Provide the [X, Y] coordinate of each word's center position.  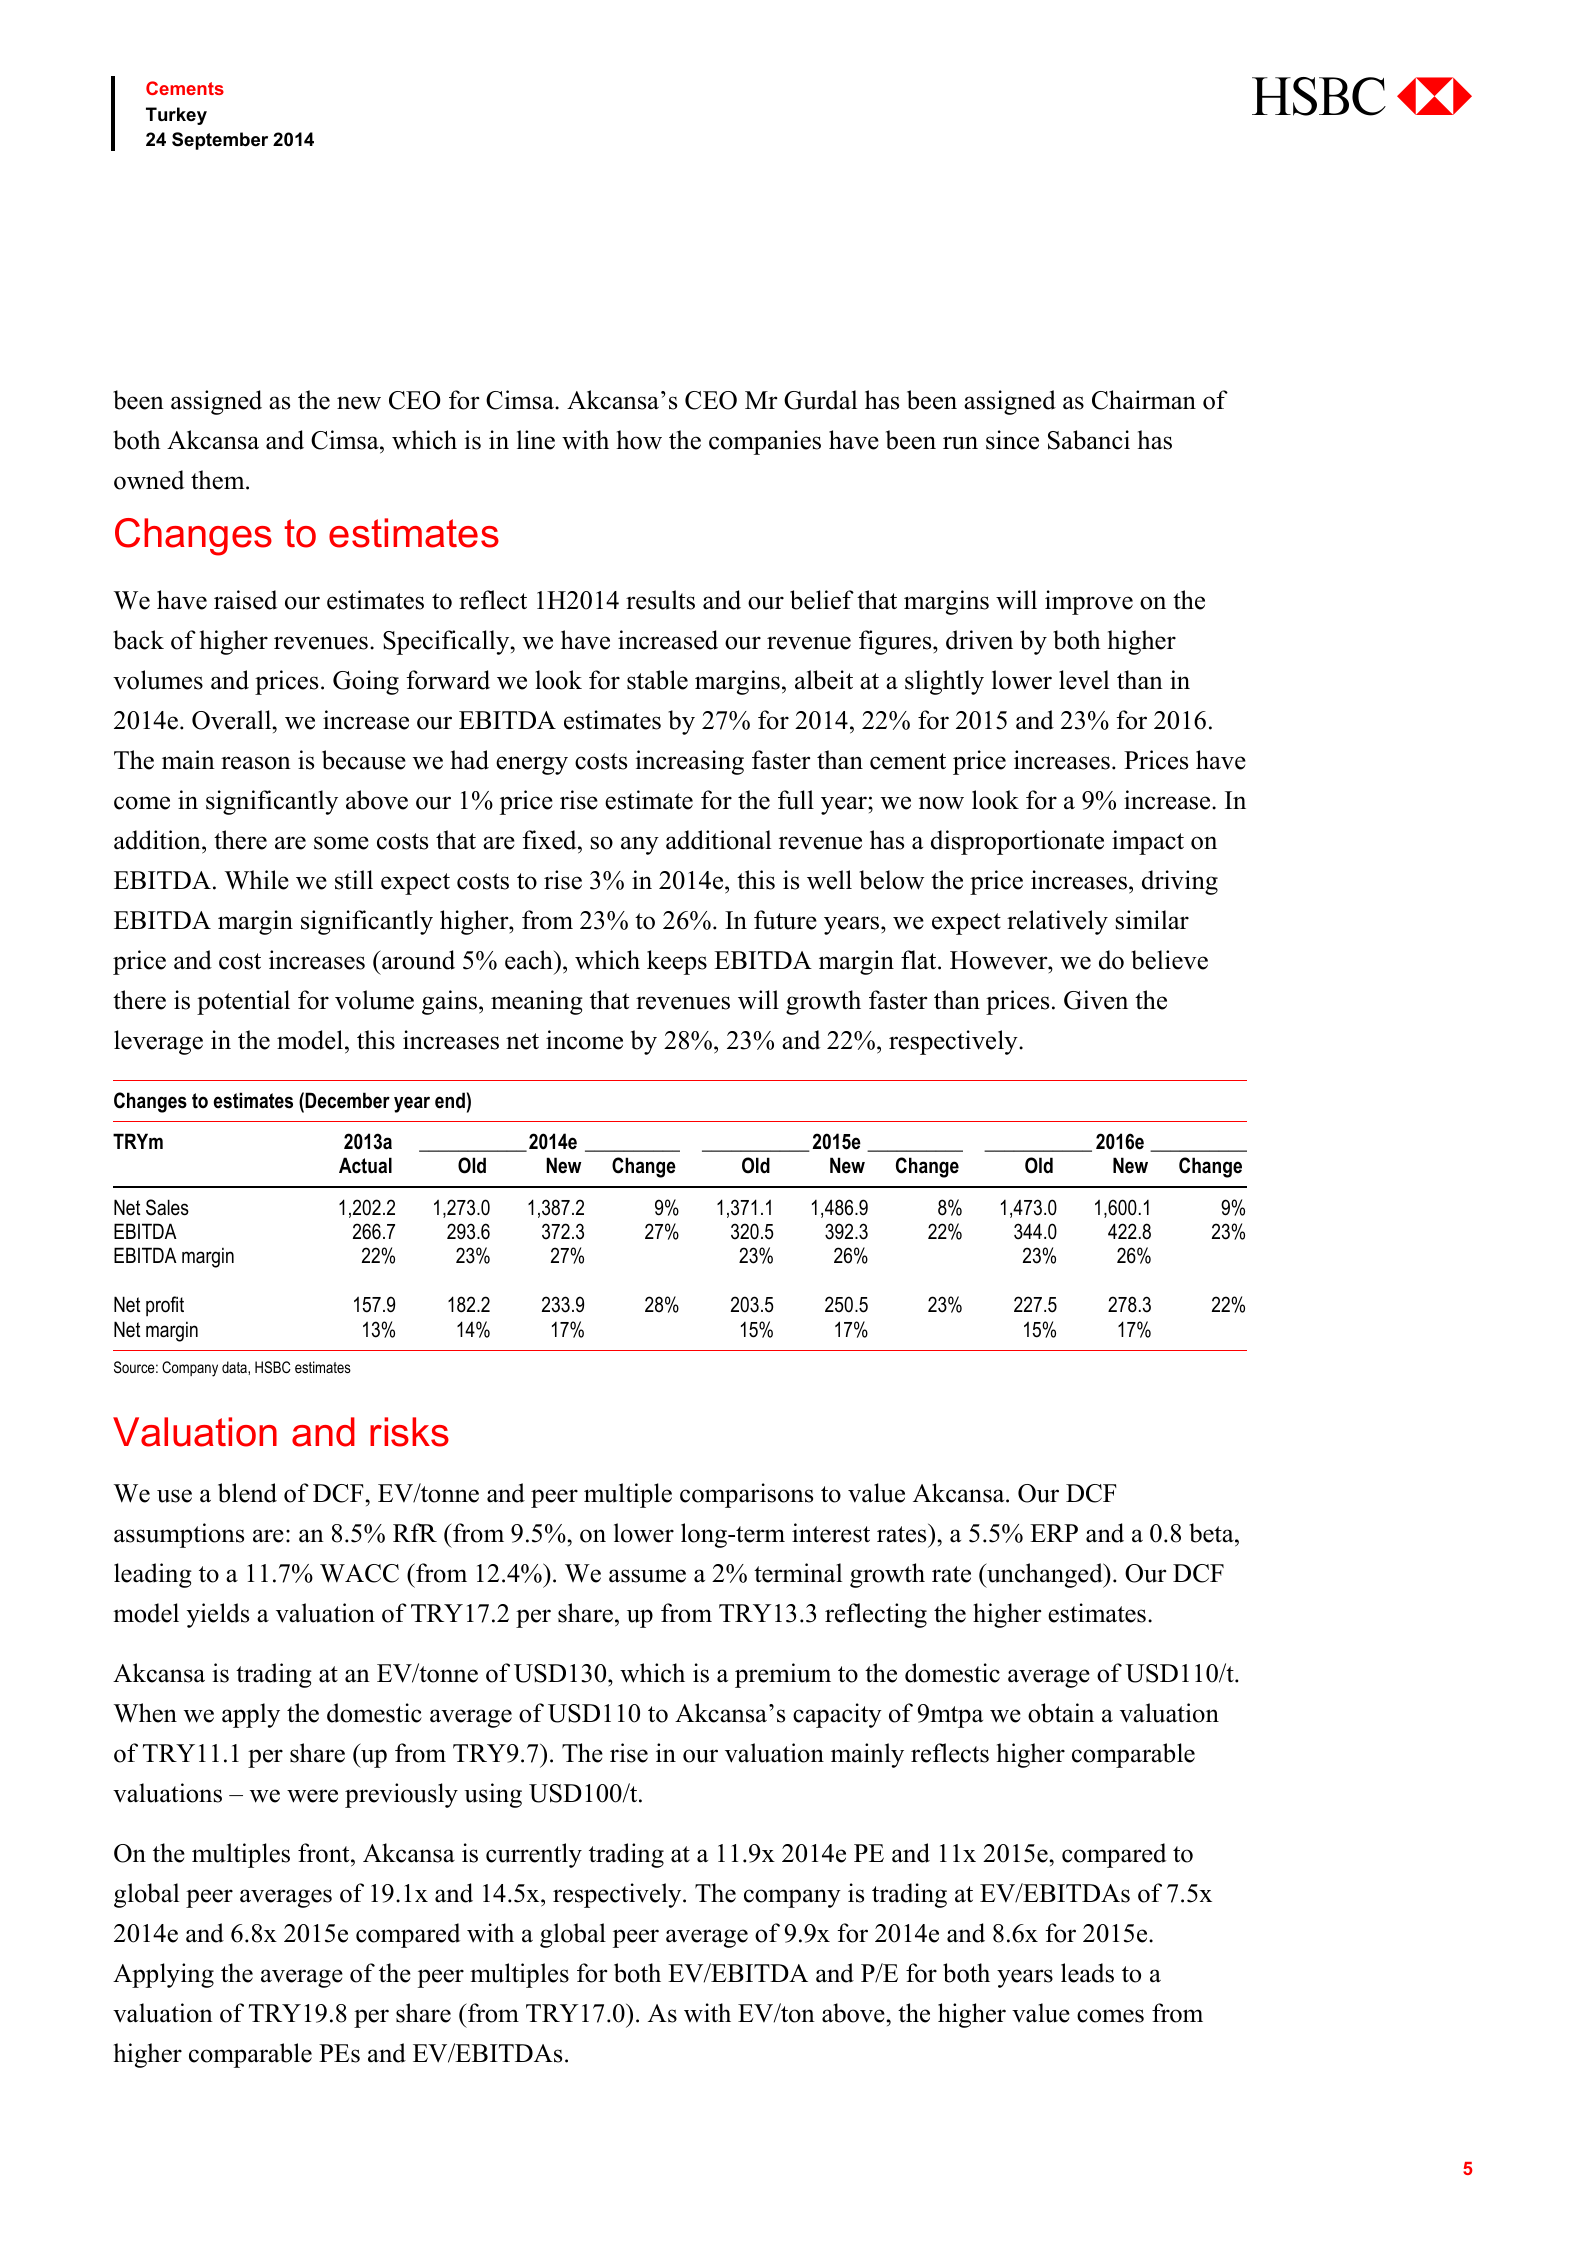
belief [822, 600]
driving [1180, 882]
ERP [1054, 1533]
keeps [677, 962]
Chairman [1144, 400]
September [220, 141]
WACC [359, 1573]
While [257, 880]
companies [765, 442]
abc [1362, 96]
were [312, 1796]
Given [1096, 1000]
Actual [365, 1165]
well [829, 880]
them [219, 480]
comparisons [746, 1495]
